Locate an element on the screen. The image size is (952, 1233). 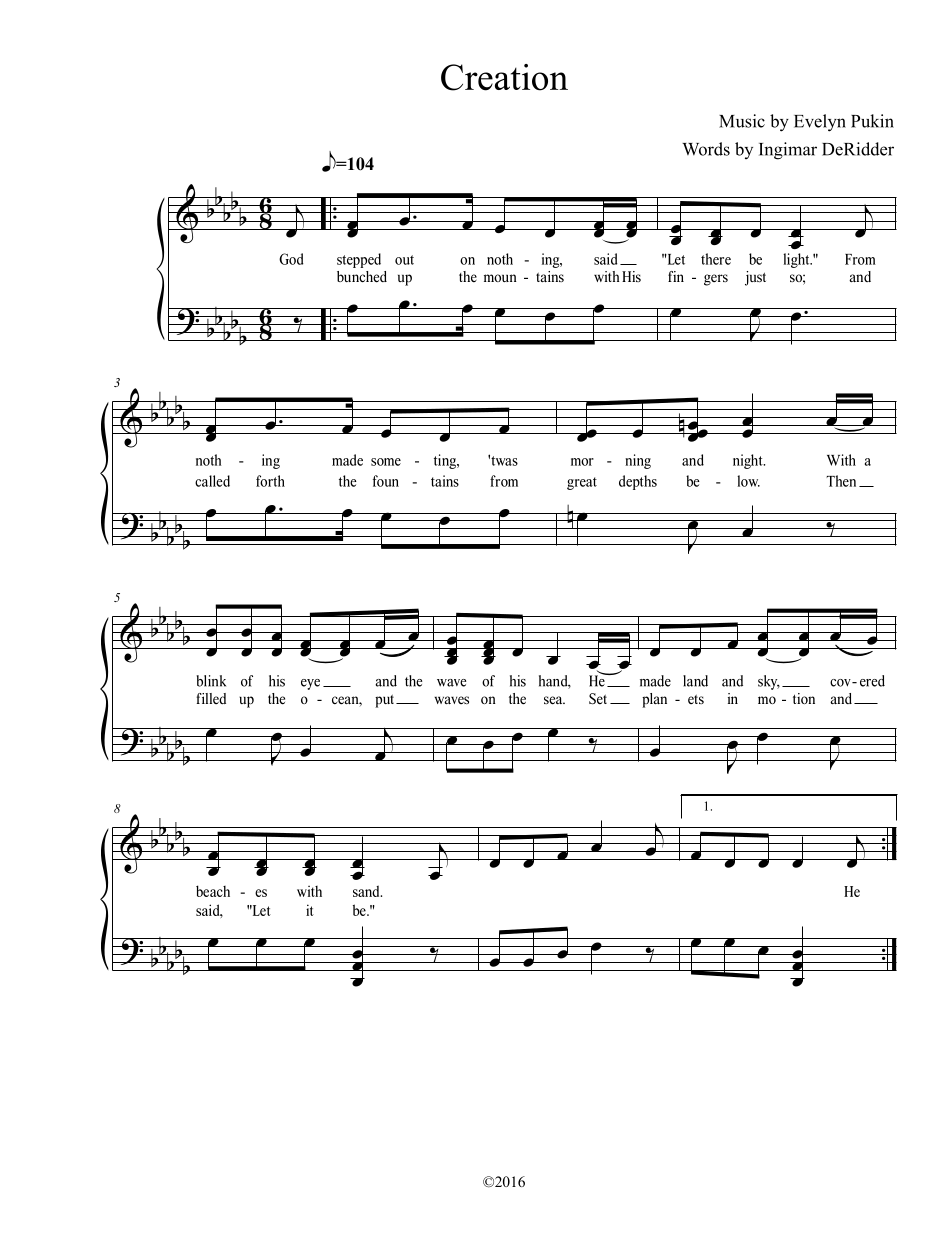
sky is located at coordinates (769, 682).
